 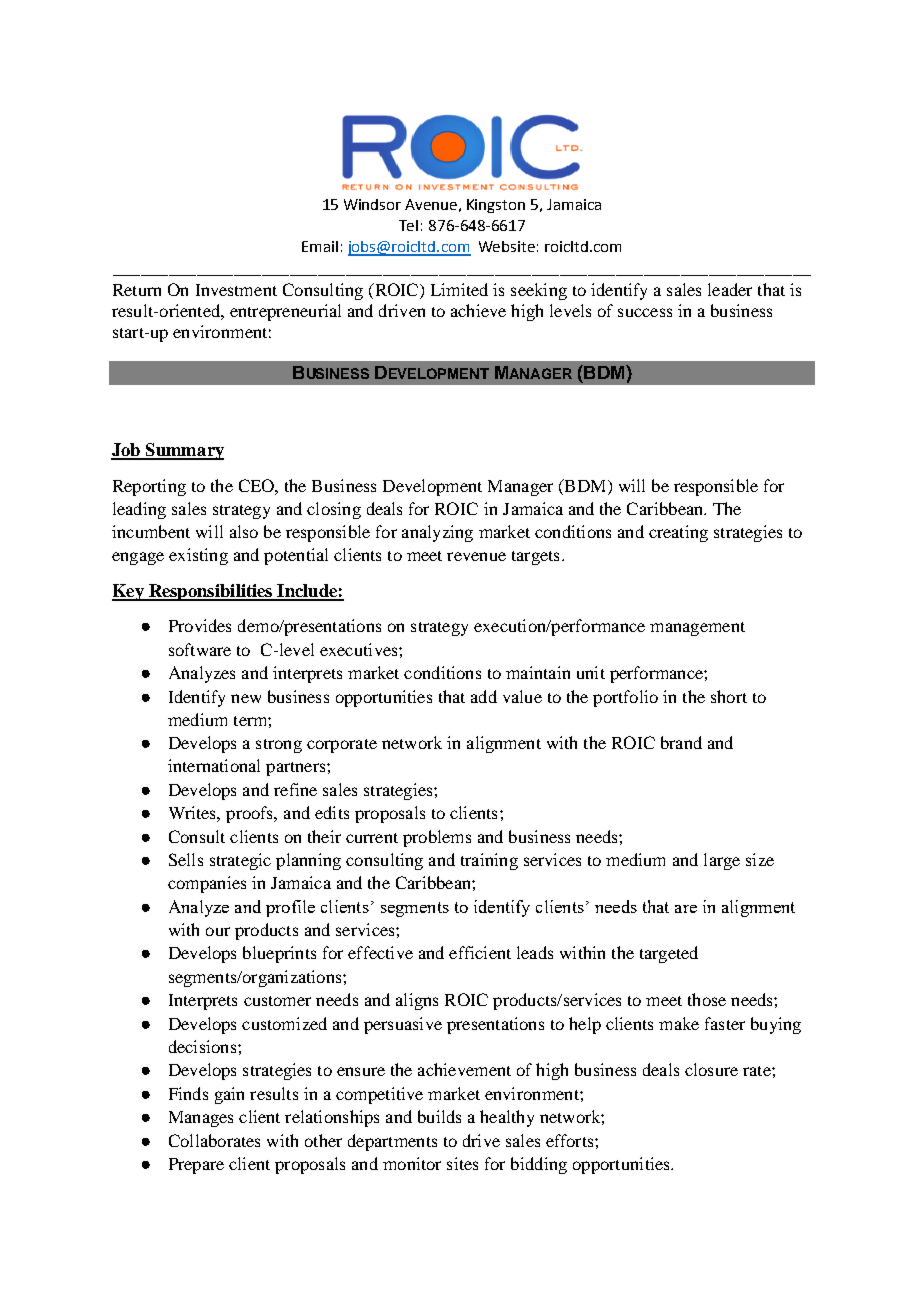 I want to click on Tel, so click(x=408, y=225).
